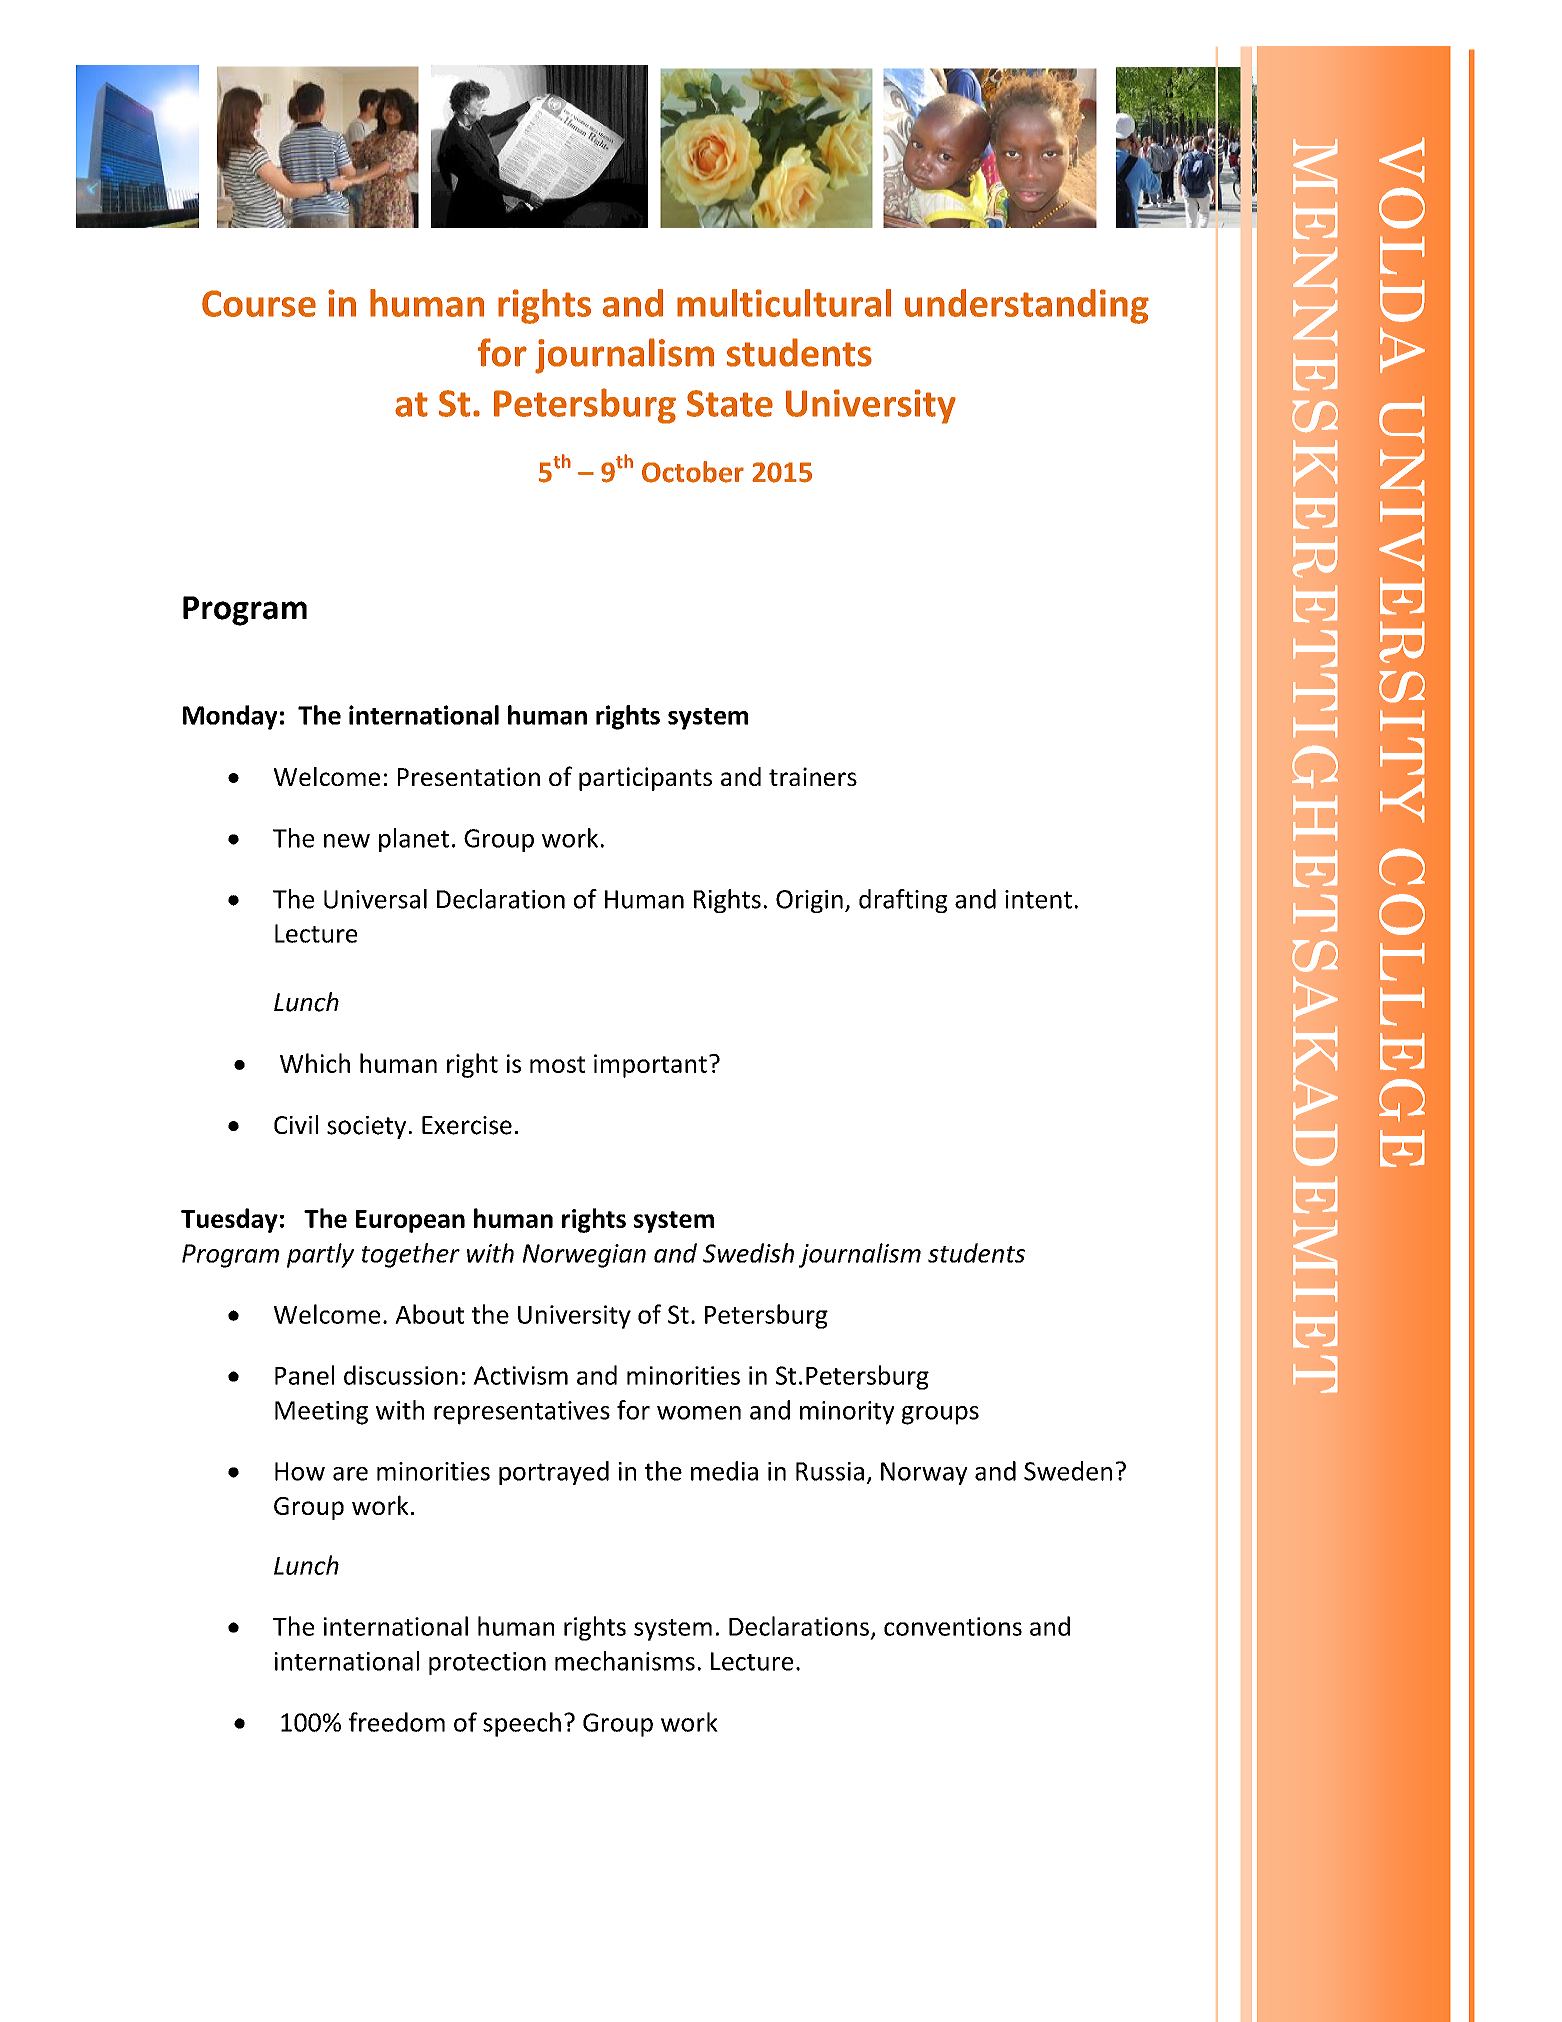  I want to click on Which, so click(315, 1063).
